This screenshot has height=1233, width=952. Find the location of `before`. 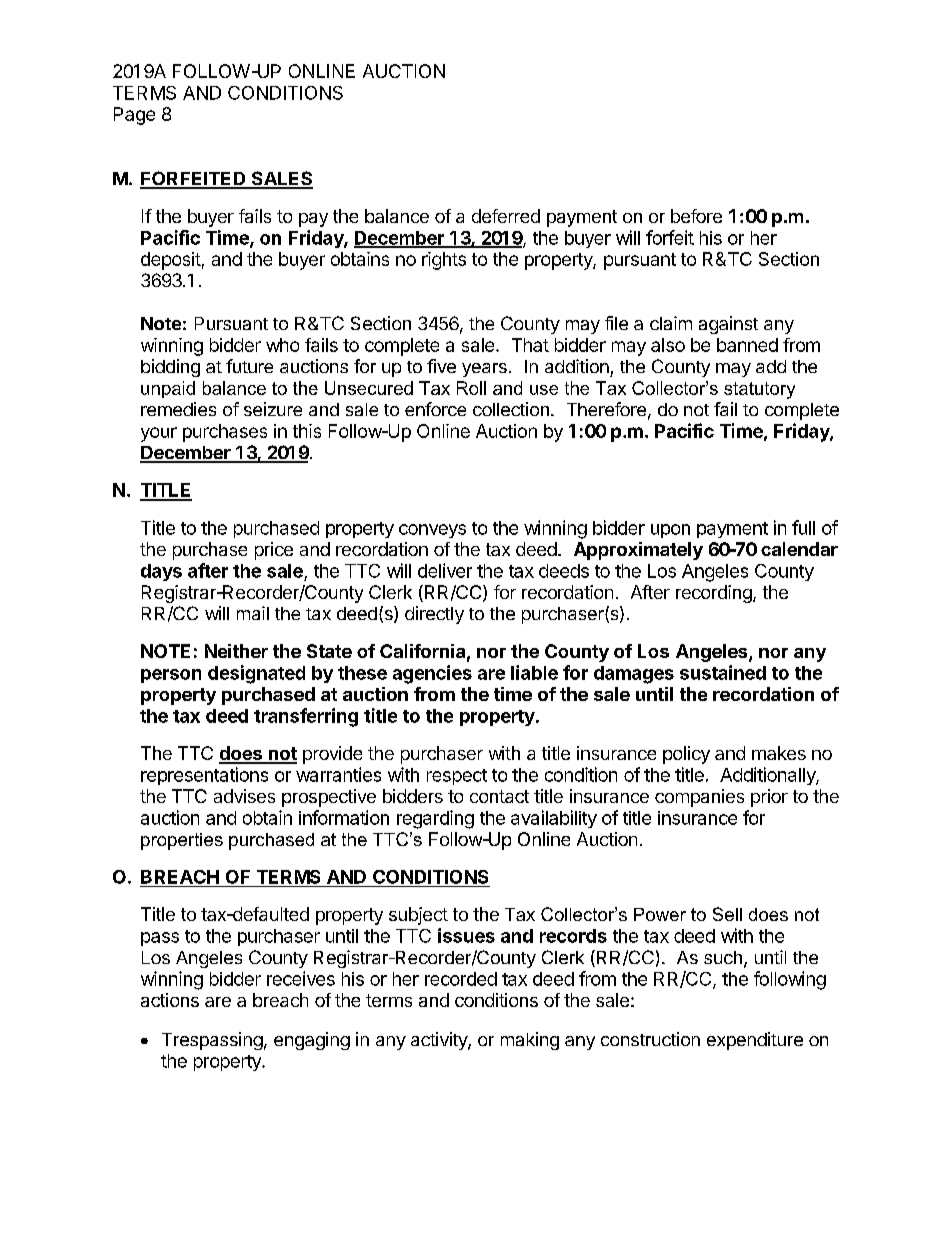

before is located at coordinates (696, 216).
